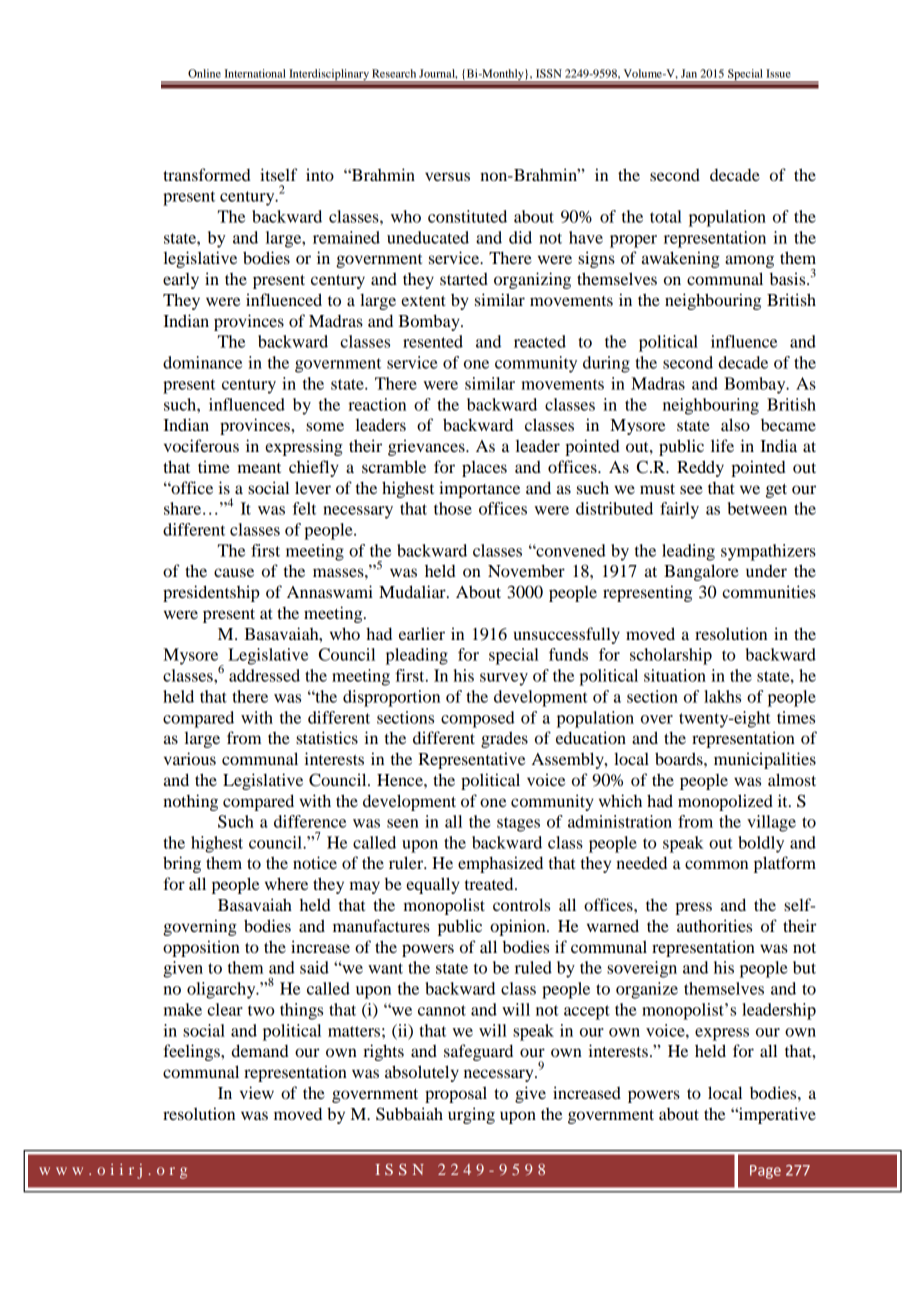 The image size is (924, 1308). Describe the element at coordinates (471, 1115) in the image. I see `urging` at that location.
